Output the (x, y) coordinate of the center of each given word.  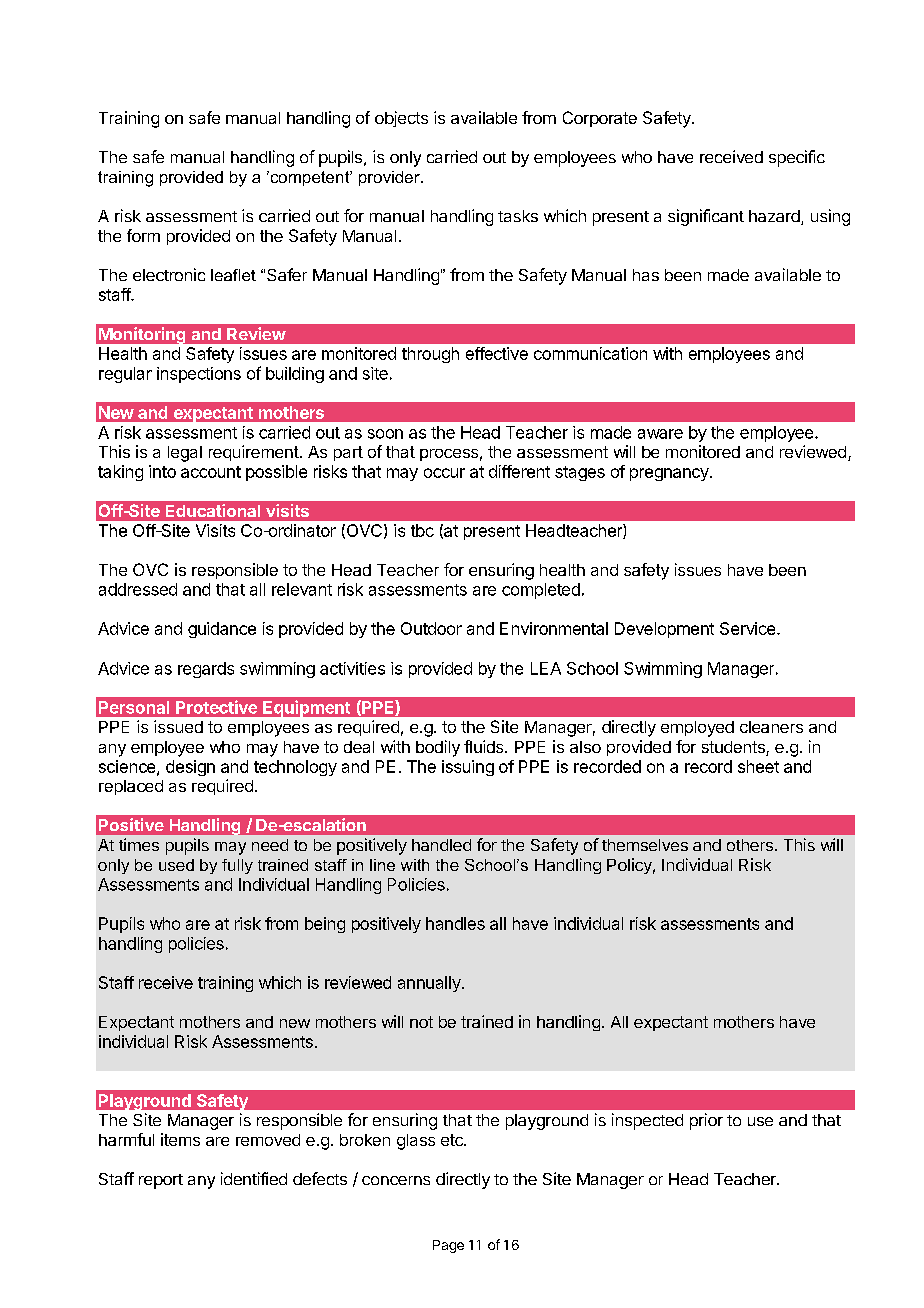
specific (797, 158)
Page (448, 1246)
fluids (485, 746)
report (161, 1181)
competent (310, 178)
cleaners (771, 727)
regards (206, 670)
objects (401, 119)
